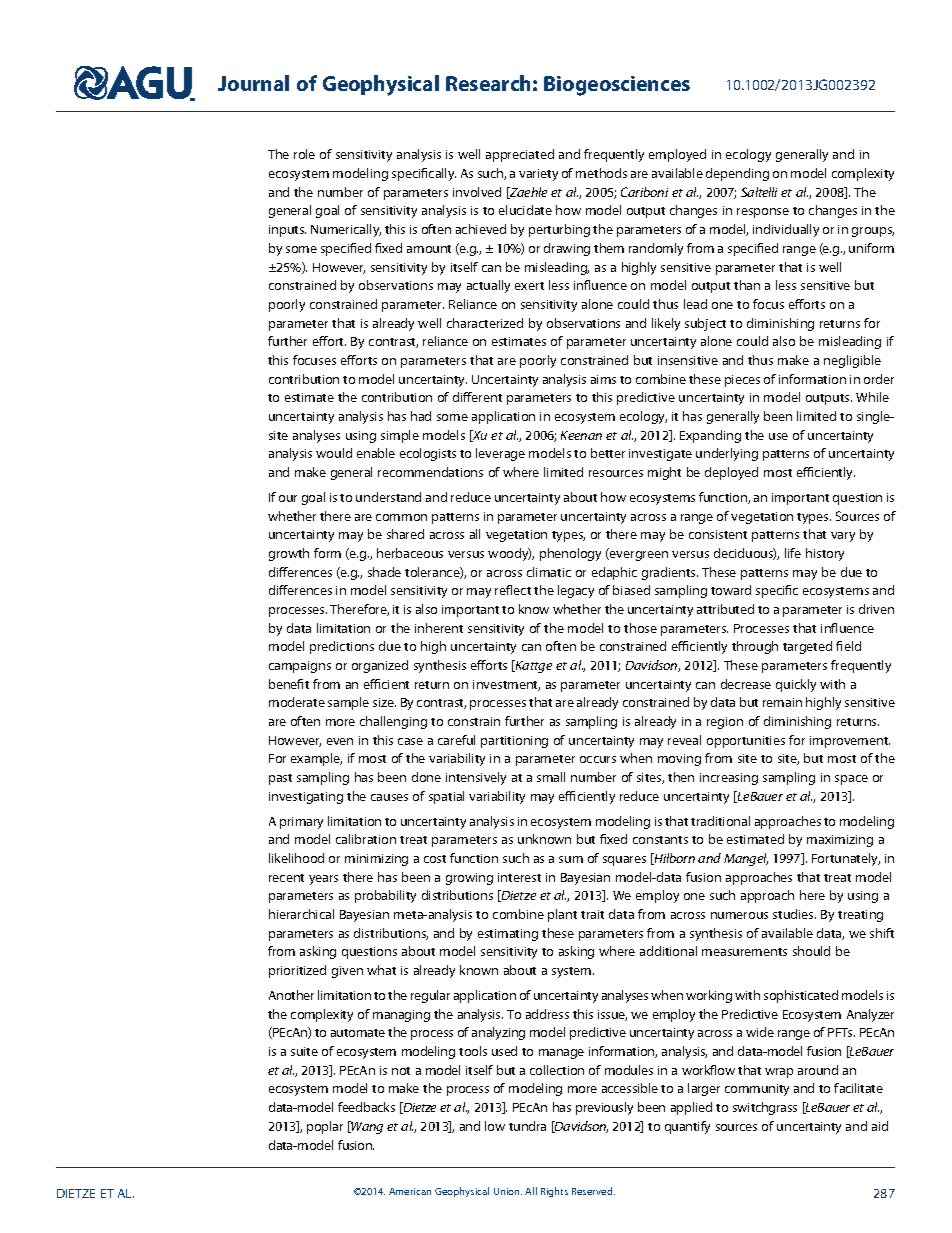 This page has width=952, height=1233. What do you see at coordinates (529, 286) in the page?
I see `exert` at bounding box center [529, 286].
